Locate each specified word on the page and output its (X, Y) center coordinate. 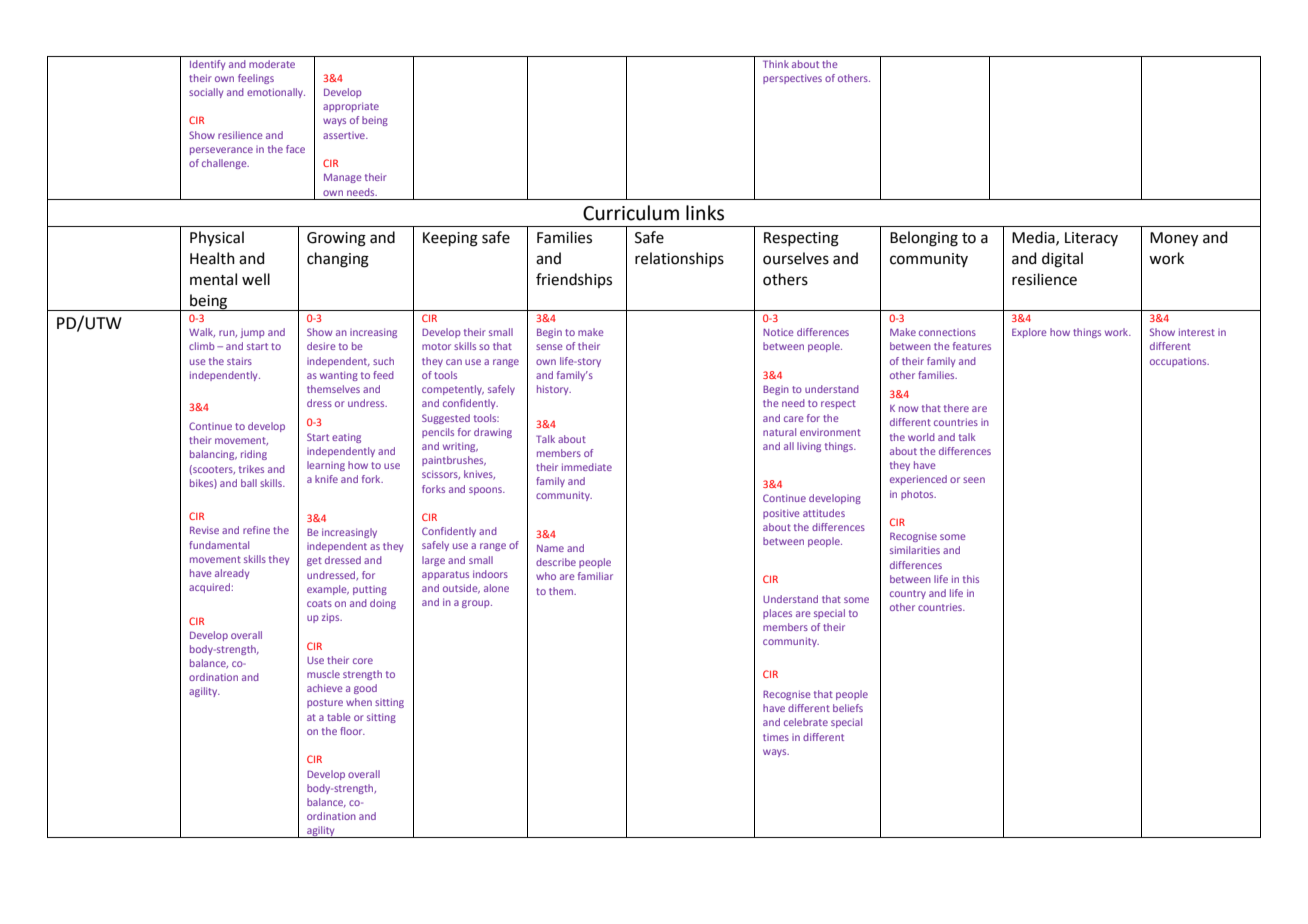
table (338, 717)
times (776, 737)
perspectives (792, 79)
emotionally (276, 93)
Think (776, 64)
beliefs (848, 708)
